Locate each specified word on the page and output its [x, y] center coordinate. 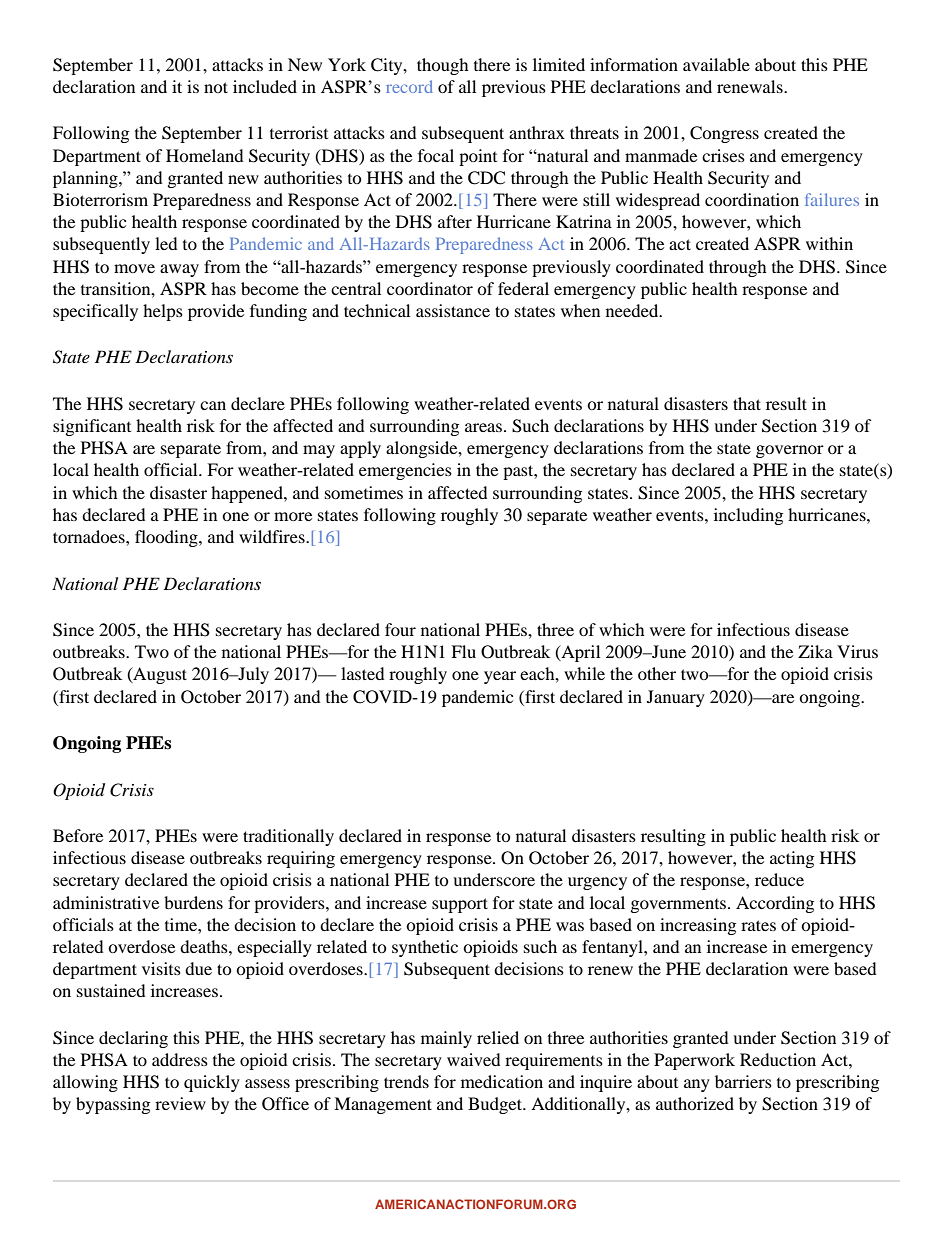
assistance [453, 310]
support [460, 905]
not [216, 87]
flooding [167, 538]
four [400, 629]
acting [792, 859]
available [716, 64]
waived [474, 1059]
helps [163, 312]
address [180, 1059]
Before [78, 835]
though [443, 66]
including [748, 516]
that [747, 403]
